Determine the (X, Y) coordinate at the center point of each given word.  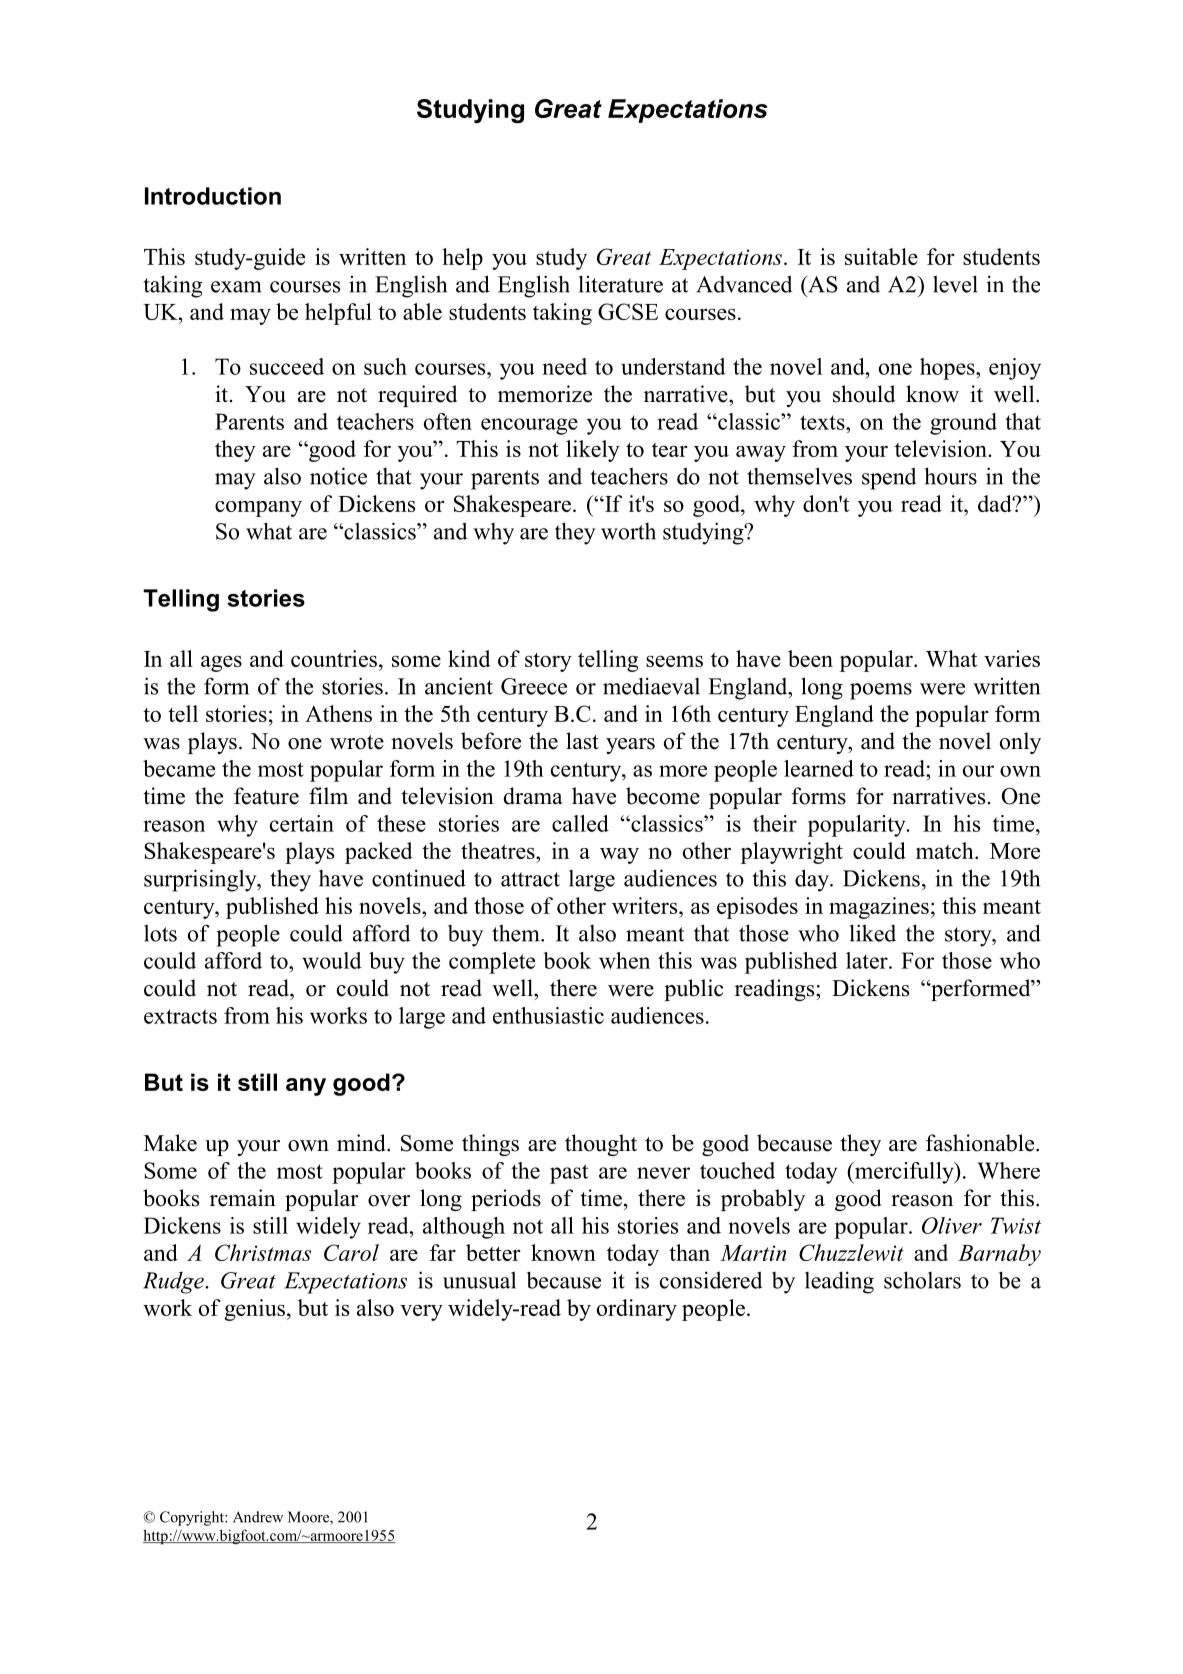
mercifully (904, 1173)
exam (236, 287)
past (569, 1174)
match (946, 850)
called (580, 823)
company (258, 509)
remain (243, 1198)
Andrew (258, 1517)
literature (621, 284)
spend (889, 478)
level (955, 284)
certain (302, 823)
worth (628, 531)
